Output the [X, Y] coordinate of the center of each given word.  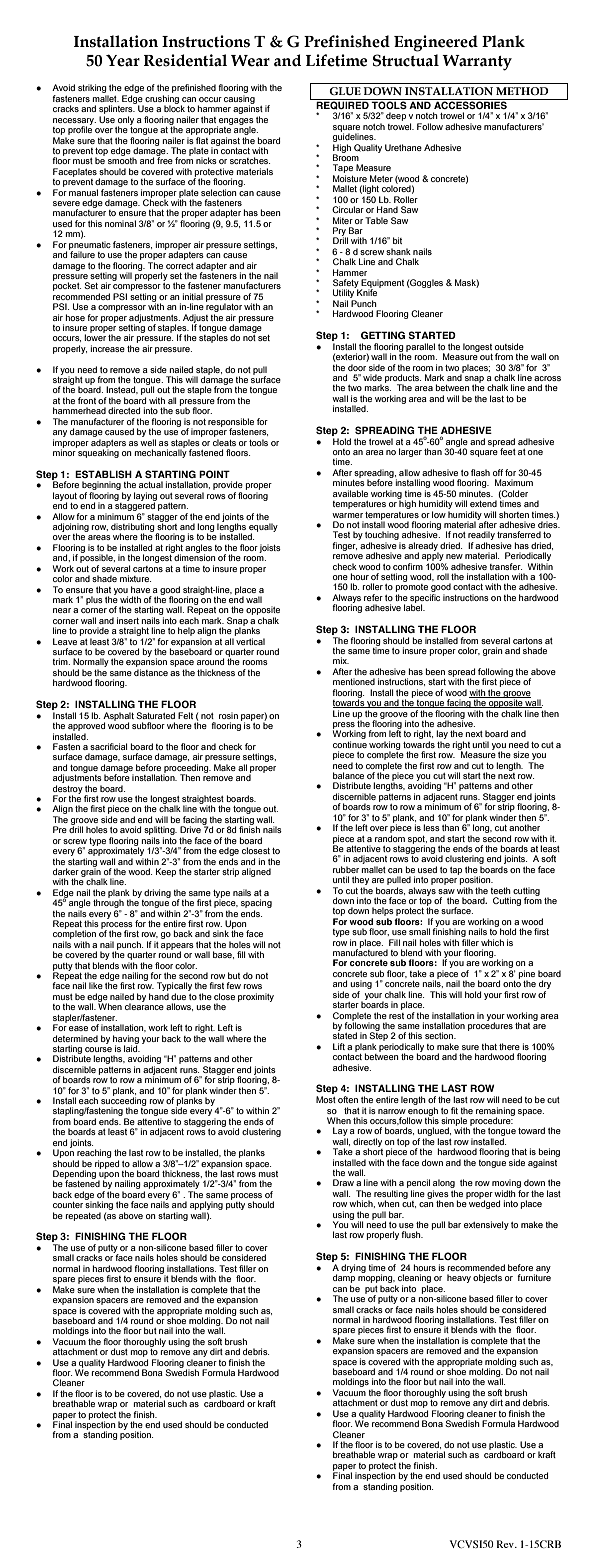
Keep [166, 872]
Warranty [477, 63]
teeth [500, 890]
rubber [346, 869]
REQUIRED [343, 104]
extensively [486, 1225]
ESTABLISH [103, 474]
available [350, 493]
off [498, 472]
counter [68, 1205]
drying [353, 1268]
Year [123, 60]
